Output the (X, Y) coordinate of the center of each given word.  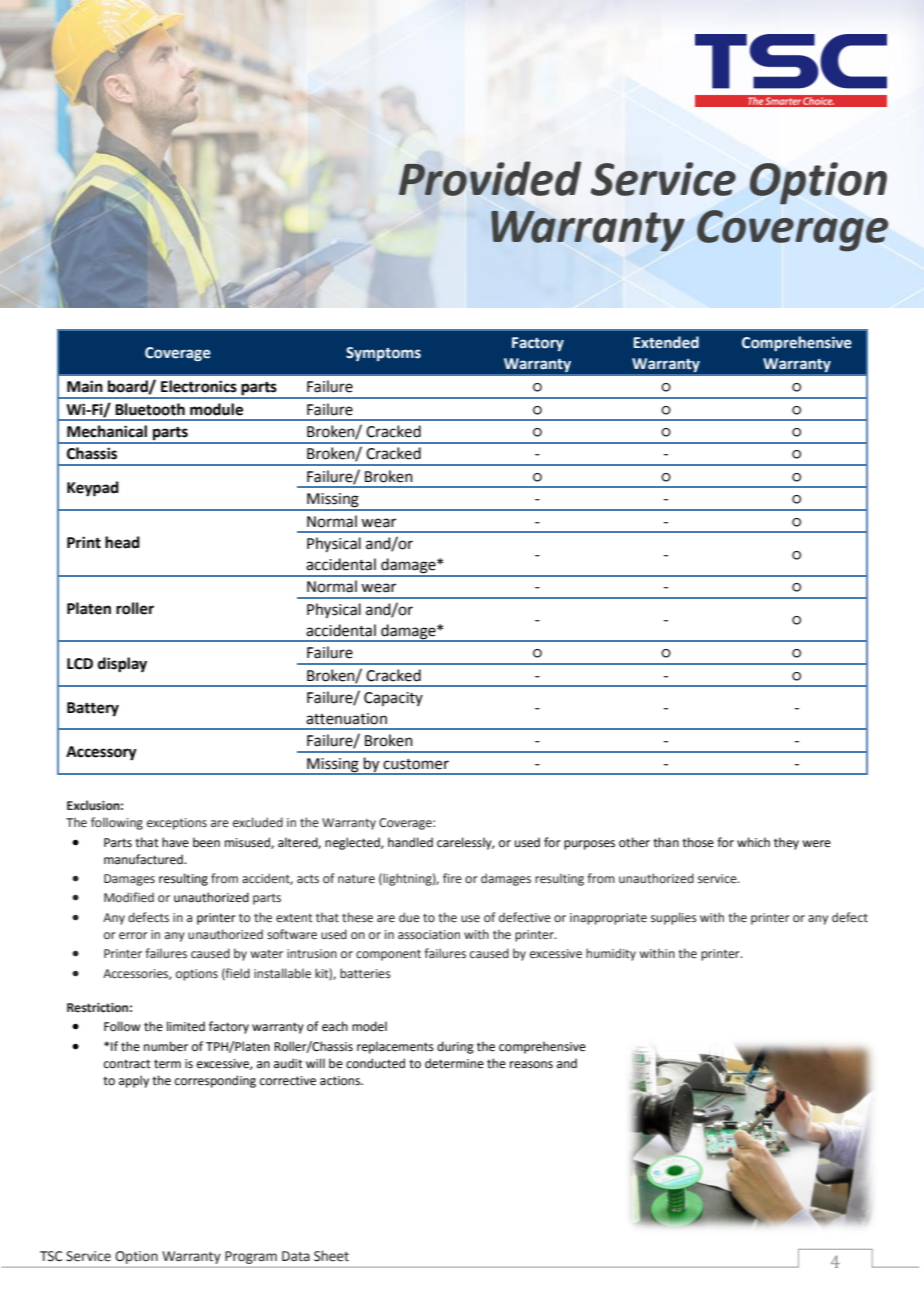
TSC (51, 1256)
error (133, 936)
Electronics (199, 386)
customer (416, 764)
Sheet (331, 1256)
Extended (666, 342)
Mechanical (107, 431)
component (388, 955)
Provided (490, 178)
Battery (93, 709)
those (698, 842)
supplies (674, 918)
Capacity (393, 699)
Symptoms (383, 354)
